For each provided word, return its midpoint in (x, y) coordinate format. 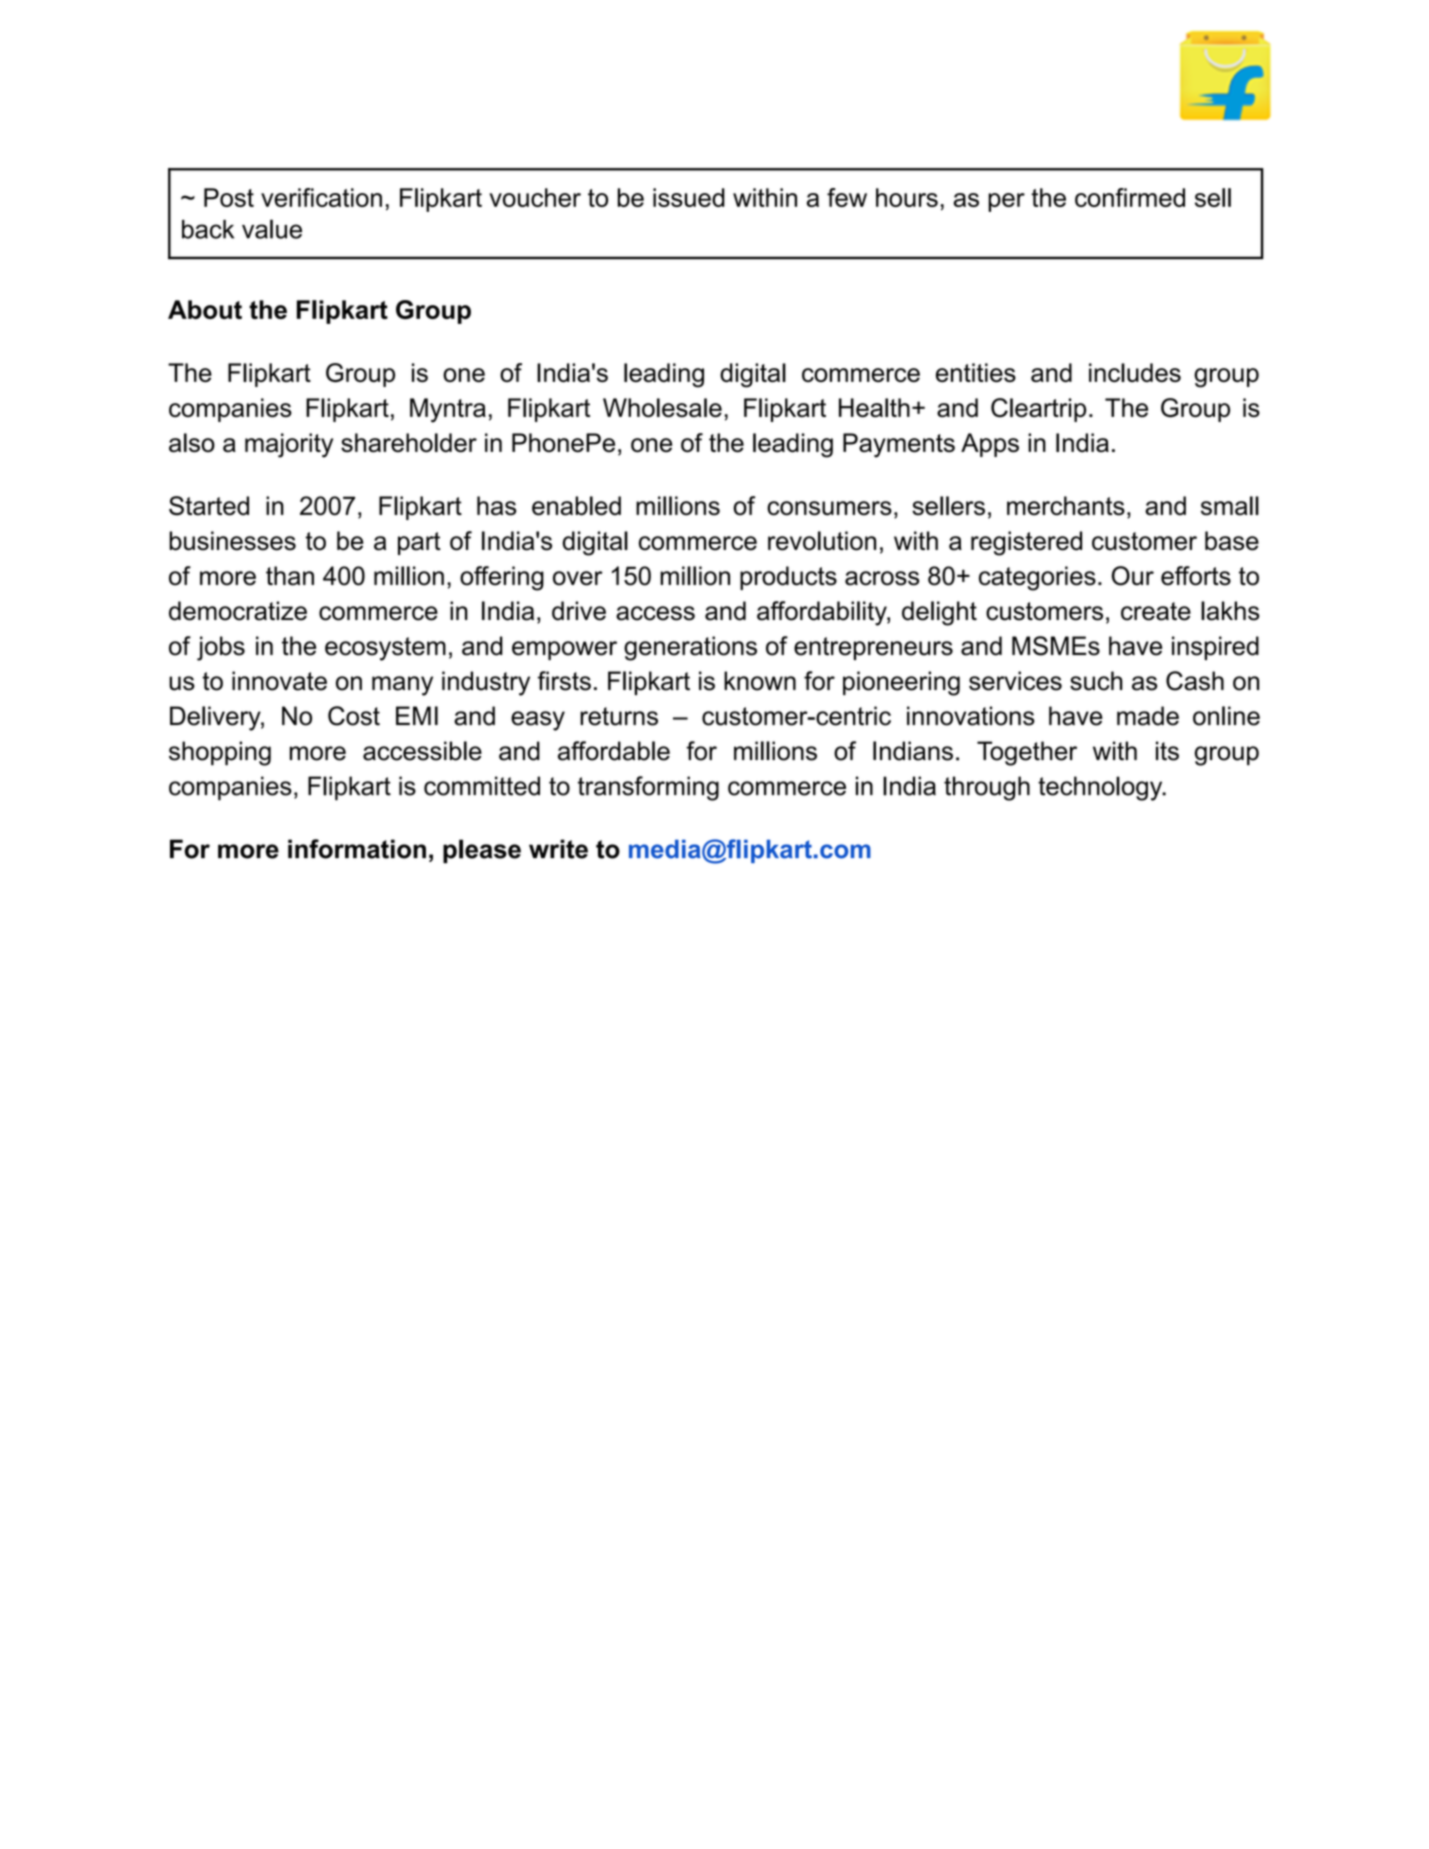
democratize (238, 611)
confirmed (1130, 197)
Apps (990, 445)
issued (689, 197)
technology (1101, 788)
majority (289, 445)
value (272, 229)
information (357, 849)
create (1156, 611)
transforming (648, 788)
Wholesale (662, 407)
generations (690, 648)
